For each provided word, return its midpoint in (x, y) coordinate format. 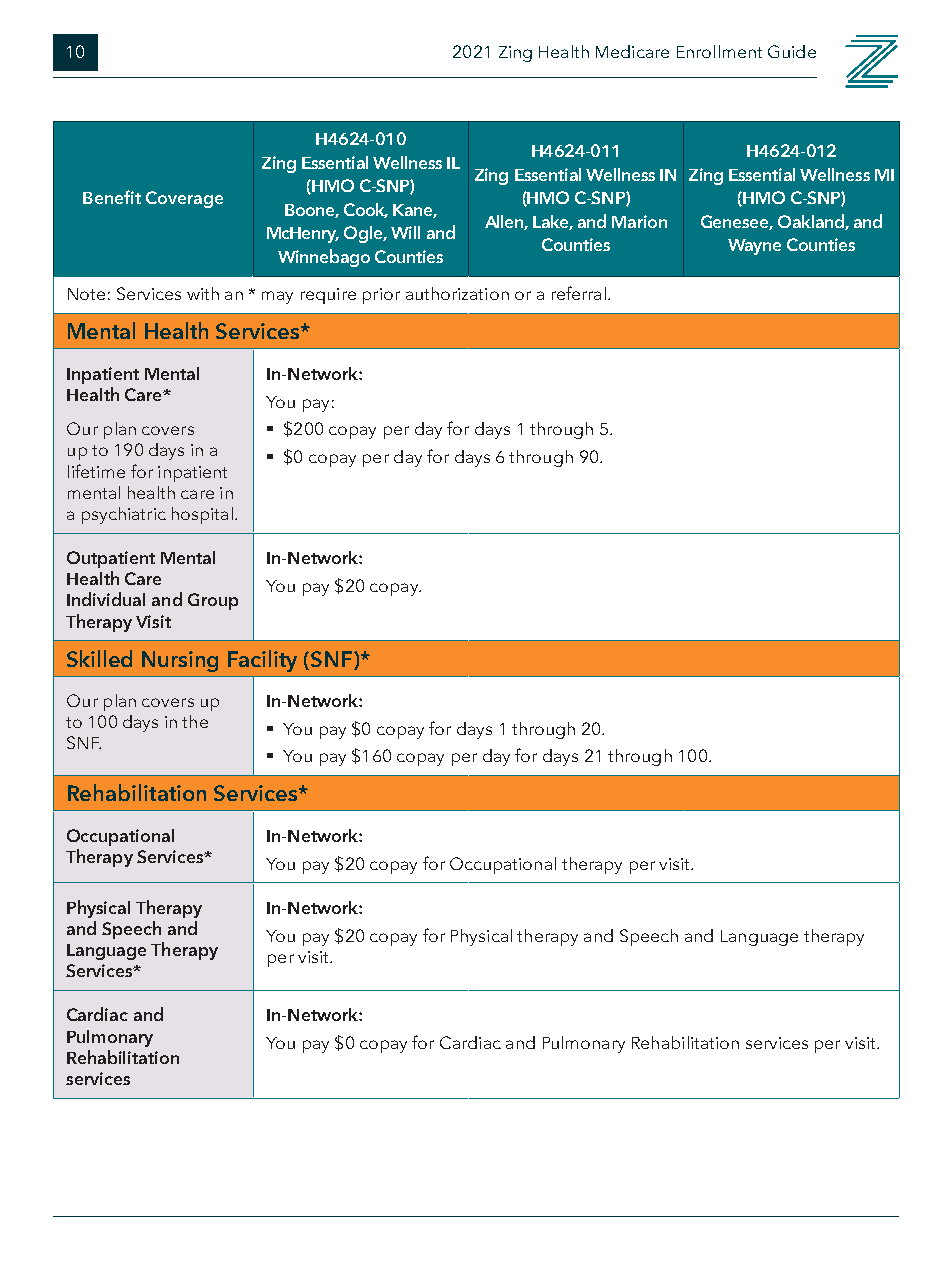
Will (405, 232)
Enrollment (719, 51)
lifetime (96, 471)
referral (579, 293)
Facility (262, 661)
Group (213, 601)
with (203, 293)
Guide (792, 51)
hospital (202, 515)
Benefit (112, 197)
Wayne (754, 247)
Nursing (180, 661)
